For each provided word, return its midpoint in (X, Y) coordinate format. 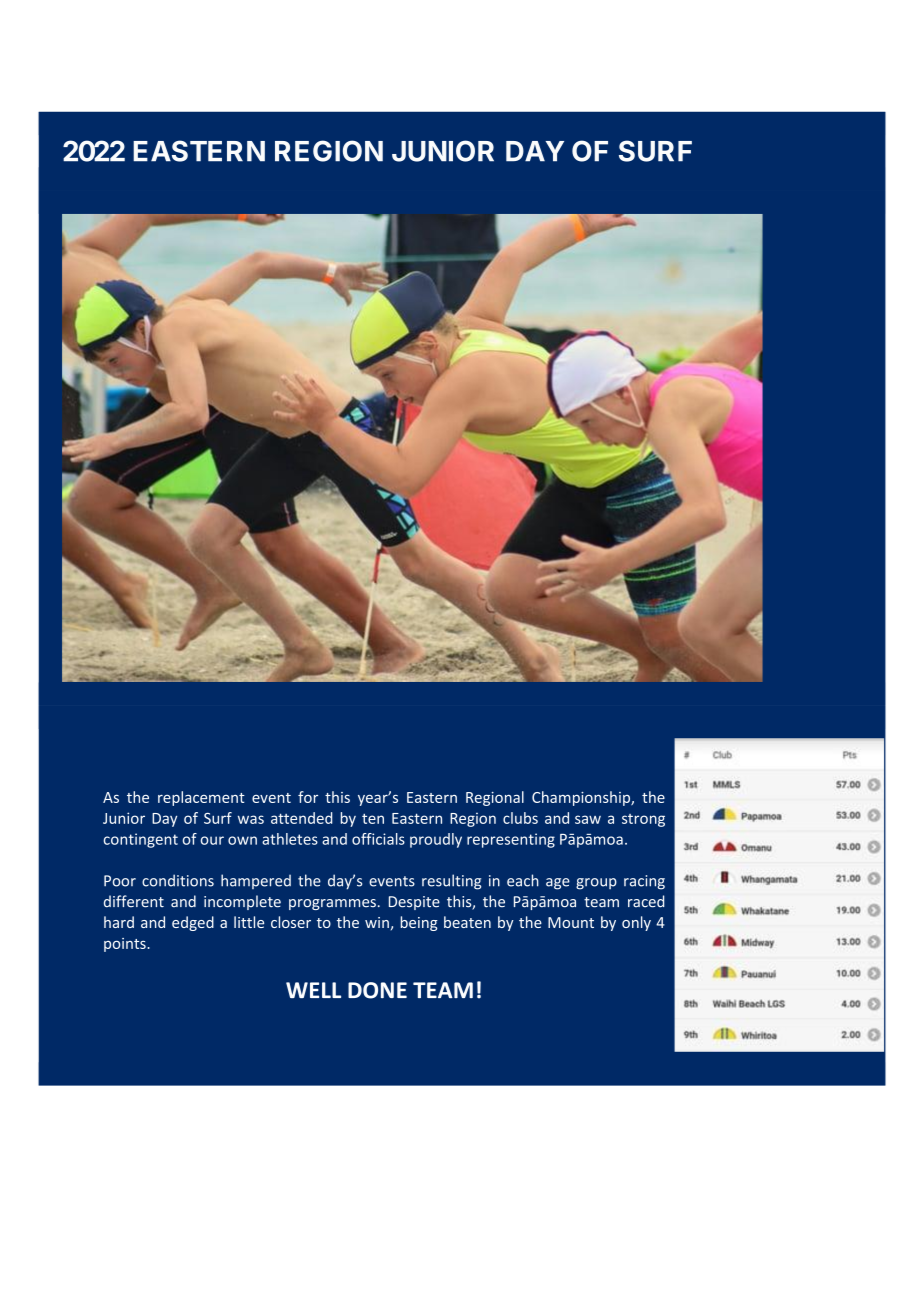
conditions (178, 880)
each (523, 880)
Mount (571, 922)
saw (588, 819)
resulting (451, 882)
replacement (201, 798)
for (308, 797)
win (377, 922)
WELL (313, 990)
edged (193, 923)
